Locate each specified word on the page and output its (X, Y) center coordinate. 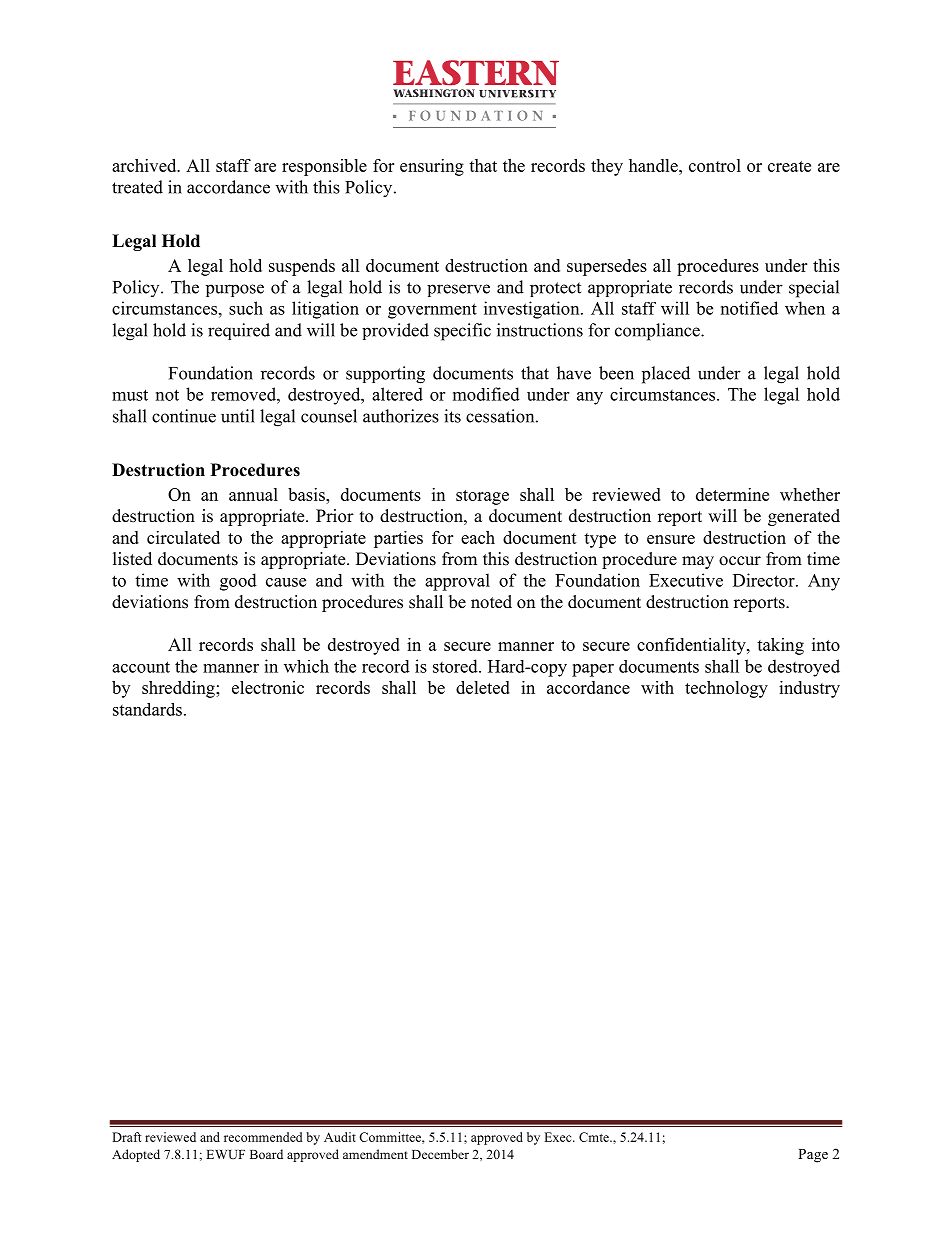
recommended (263, 1137)
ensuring (432, 167)
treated (137, 187)
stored (456, 666)
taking (780, 646)
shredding (179, 689)
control (715, 165)
